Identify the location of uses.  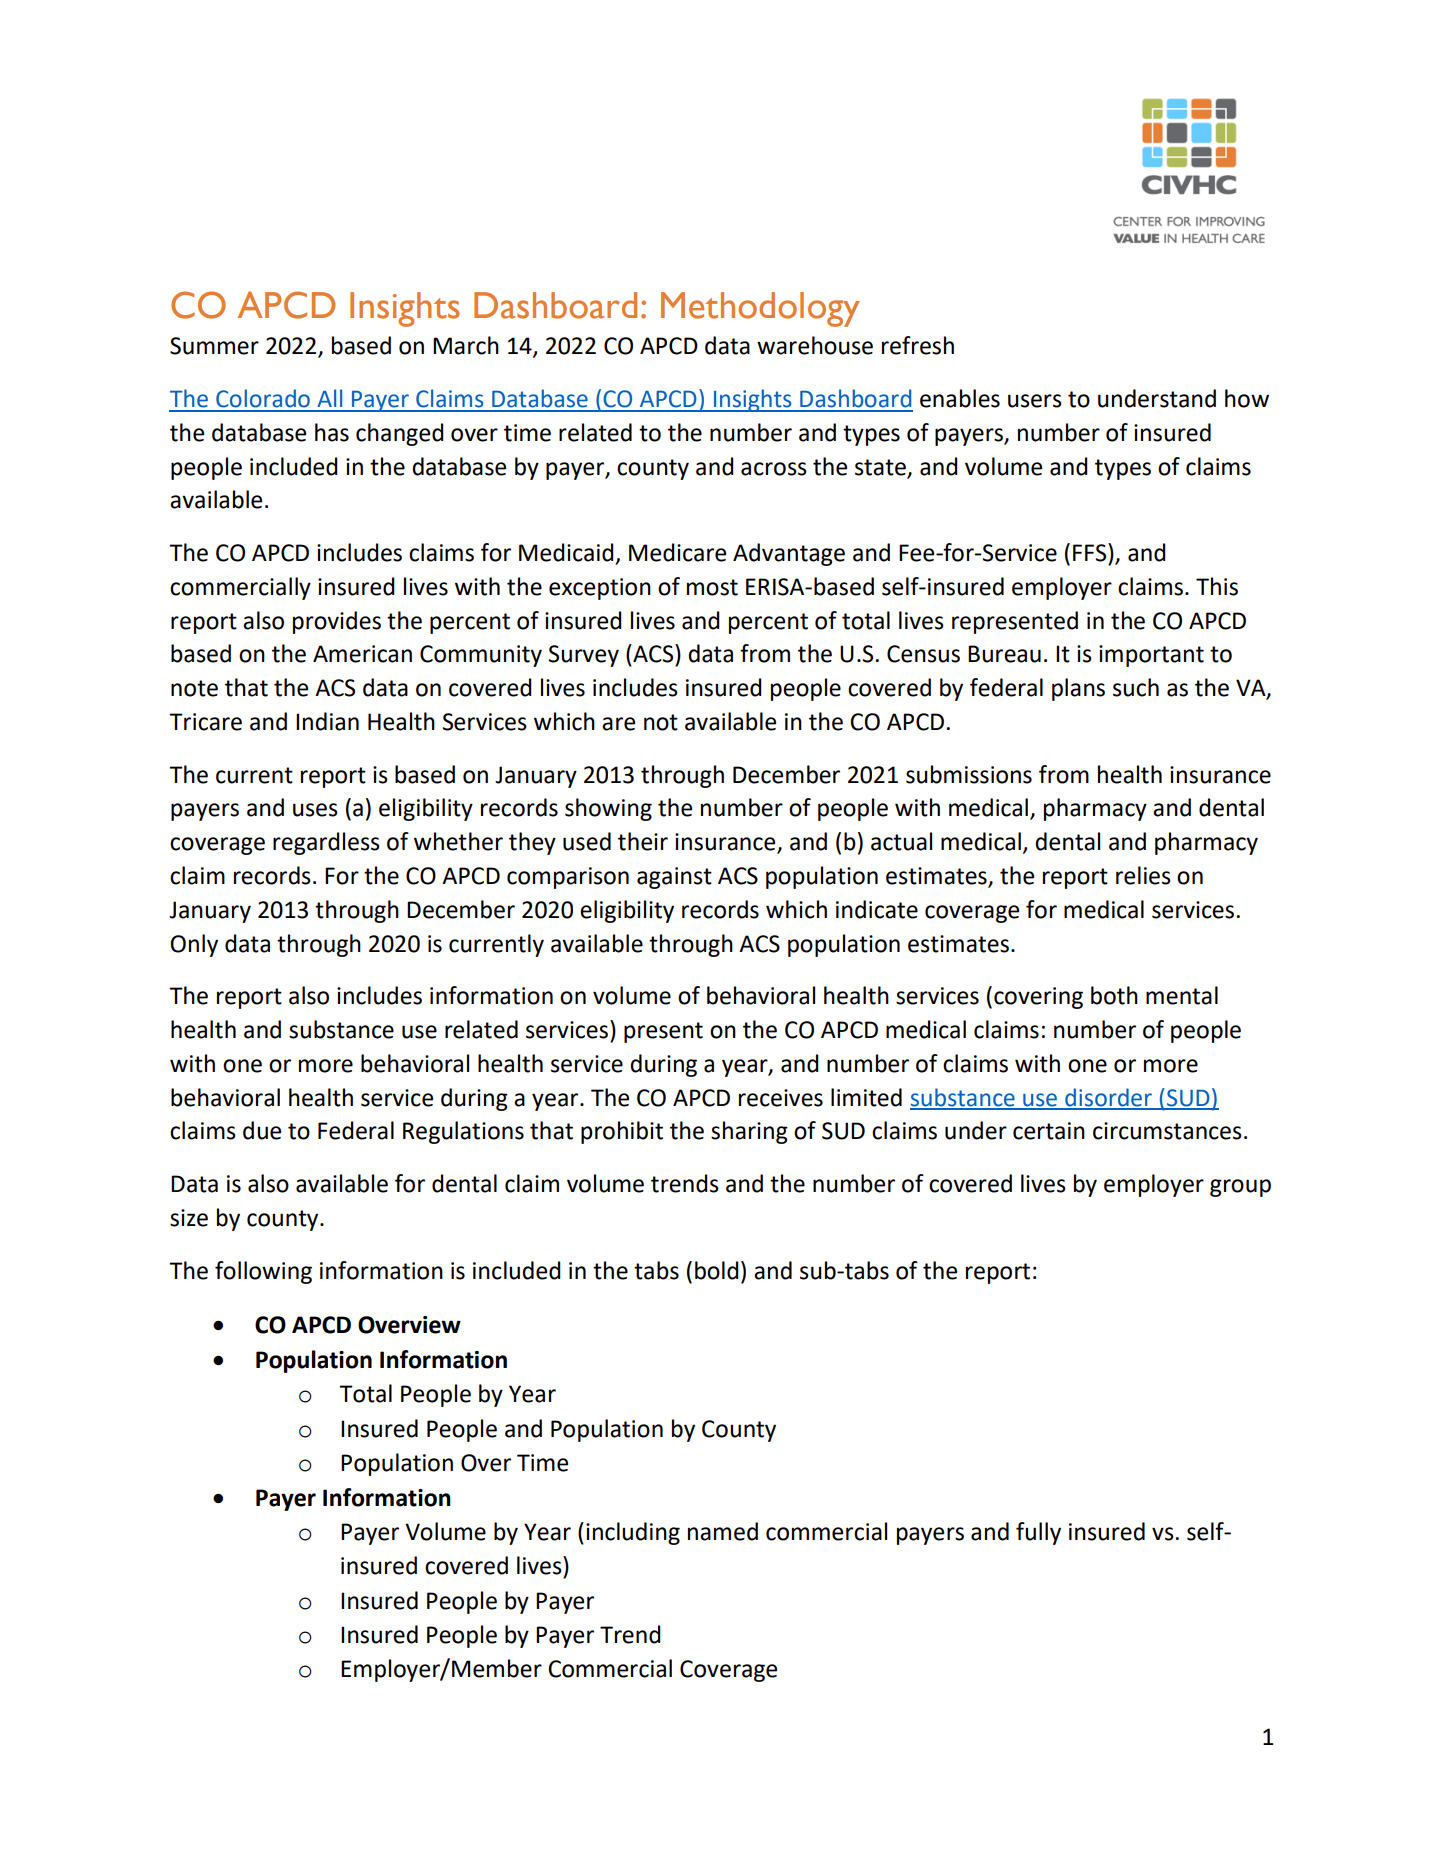
(315, 810).
